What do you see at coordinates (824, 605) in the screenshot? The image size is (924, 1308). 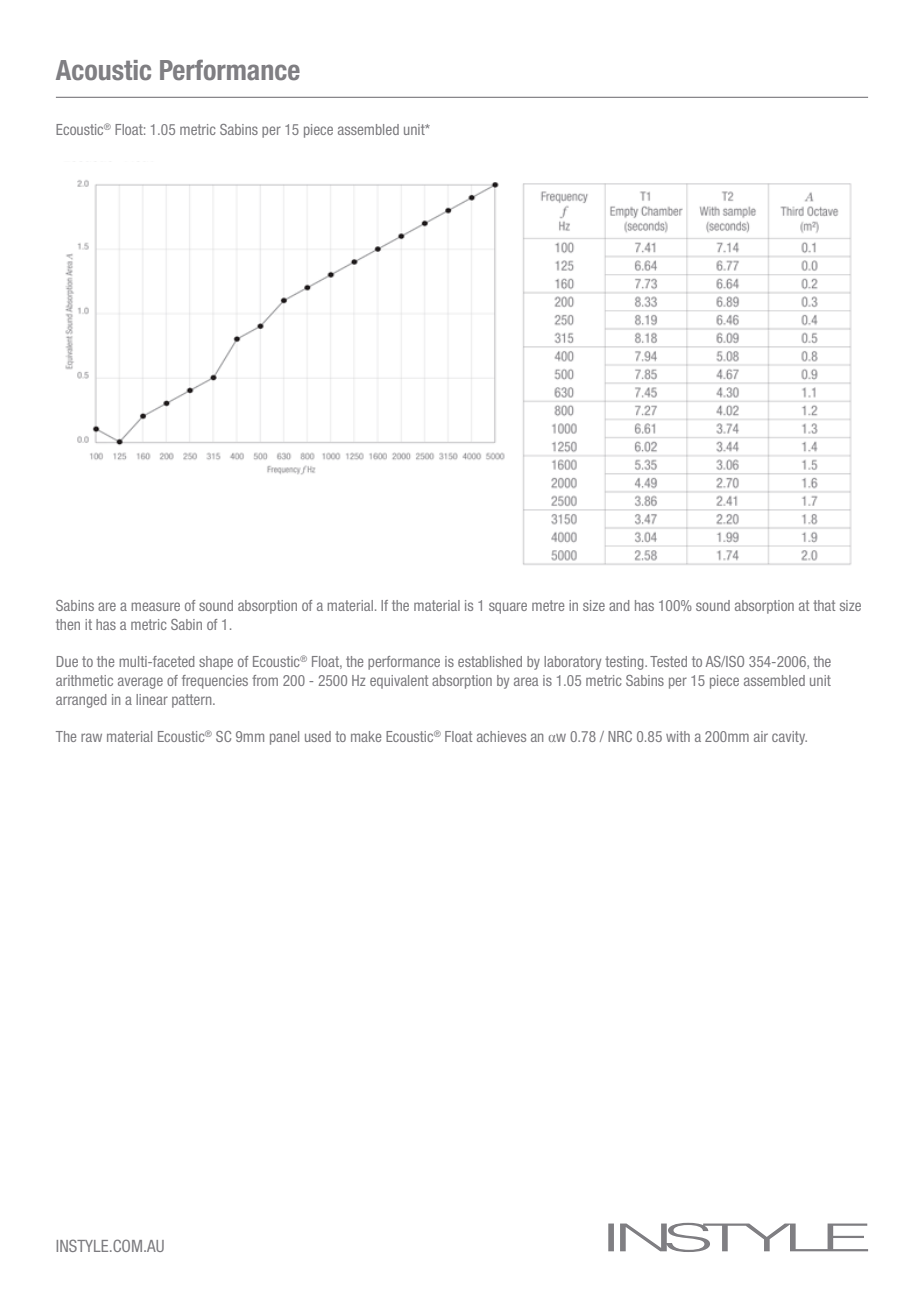 I see `that` at bounding box center [824, 605].
